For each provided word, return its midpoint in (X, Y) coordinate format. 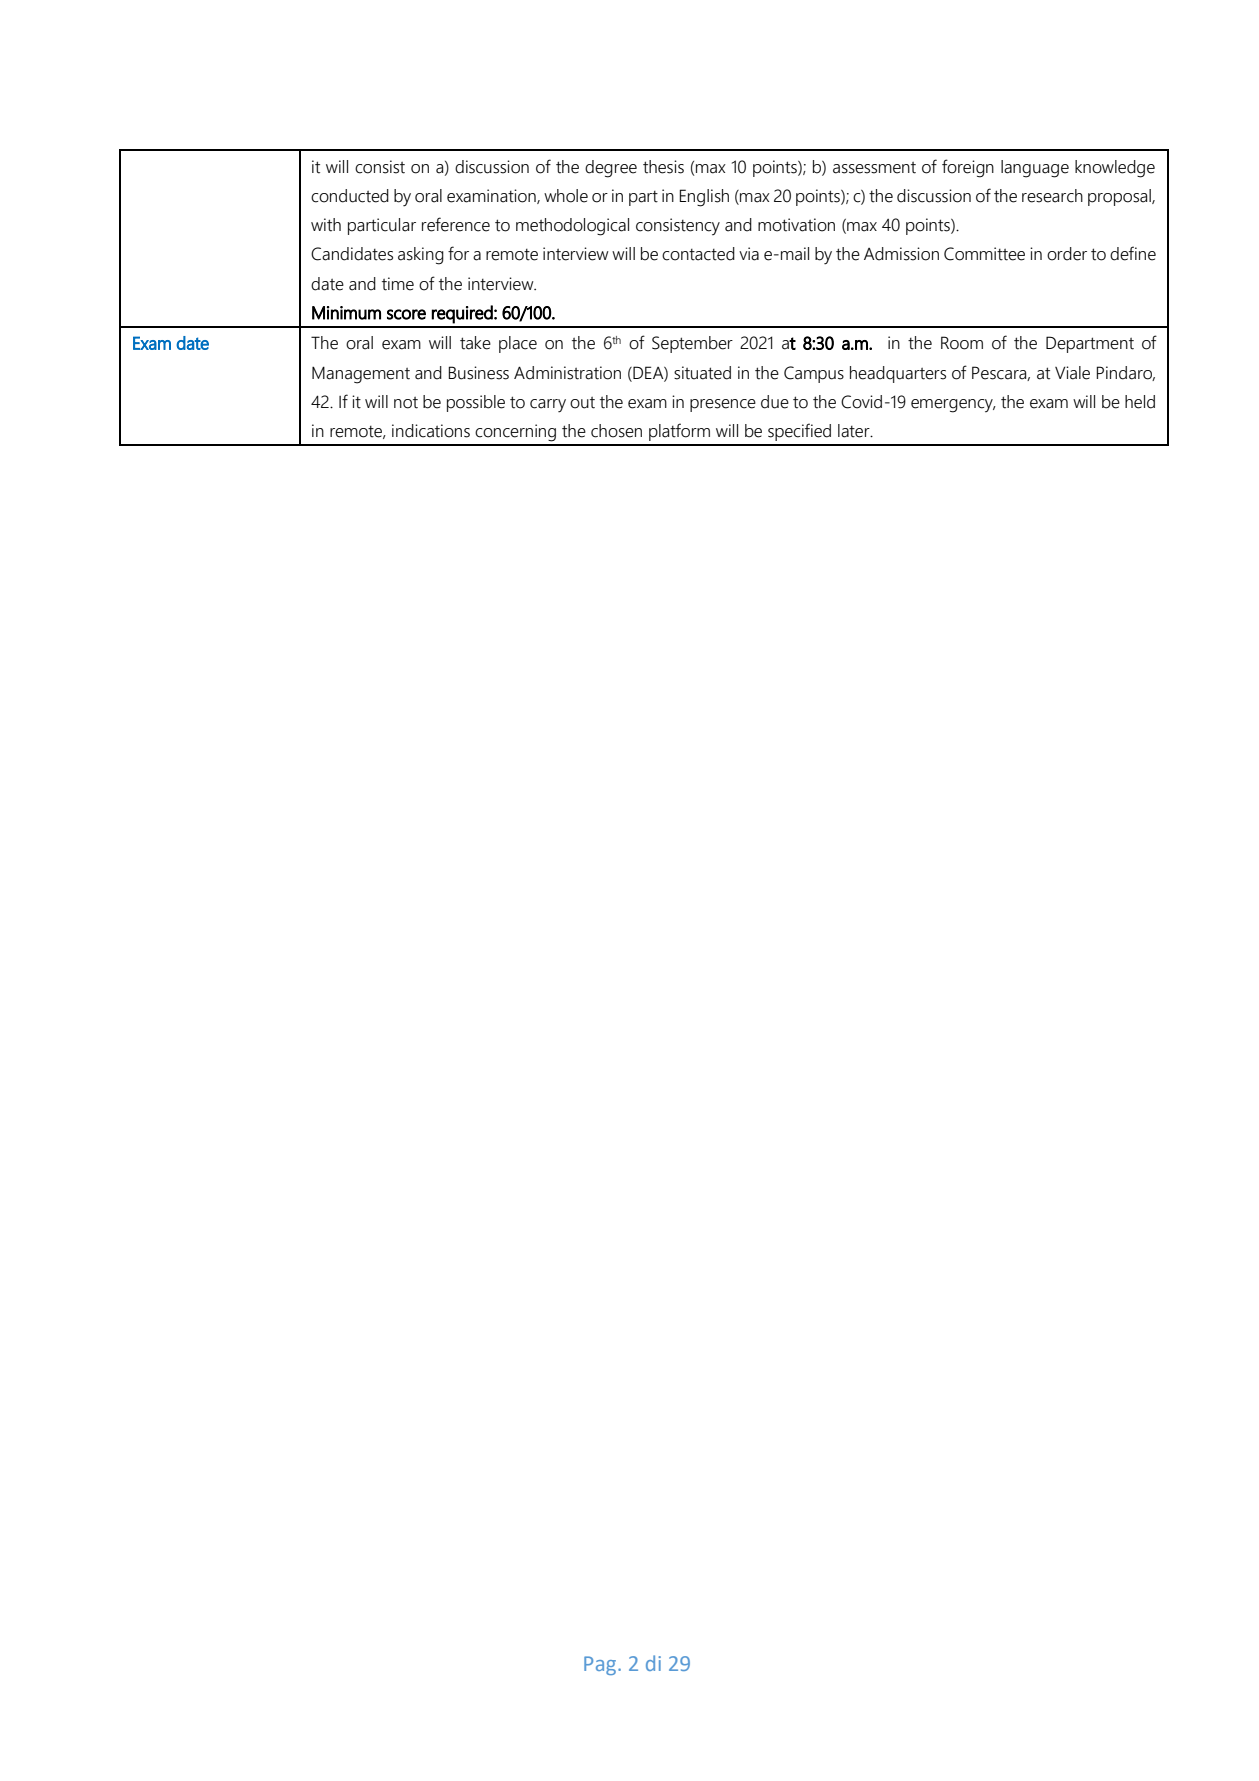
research (1052, 196)
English (704, 198)
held (1140, 402)
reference (456, 224)
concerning (515, 433)
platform (679, 432)
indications (431, 431)
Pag (601, 1665)
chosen (616, 431)
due (775, 402)
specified (799, 432)
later (855, 431)
